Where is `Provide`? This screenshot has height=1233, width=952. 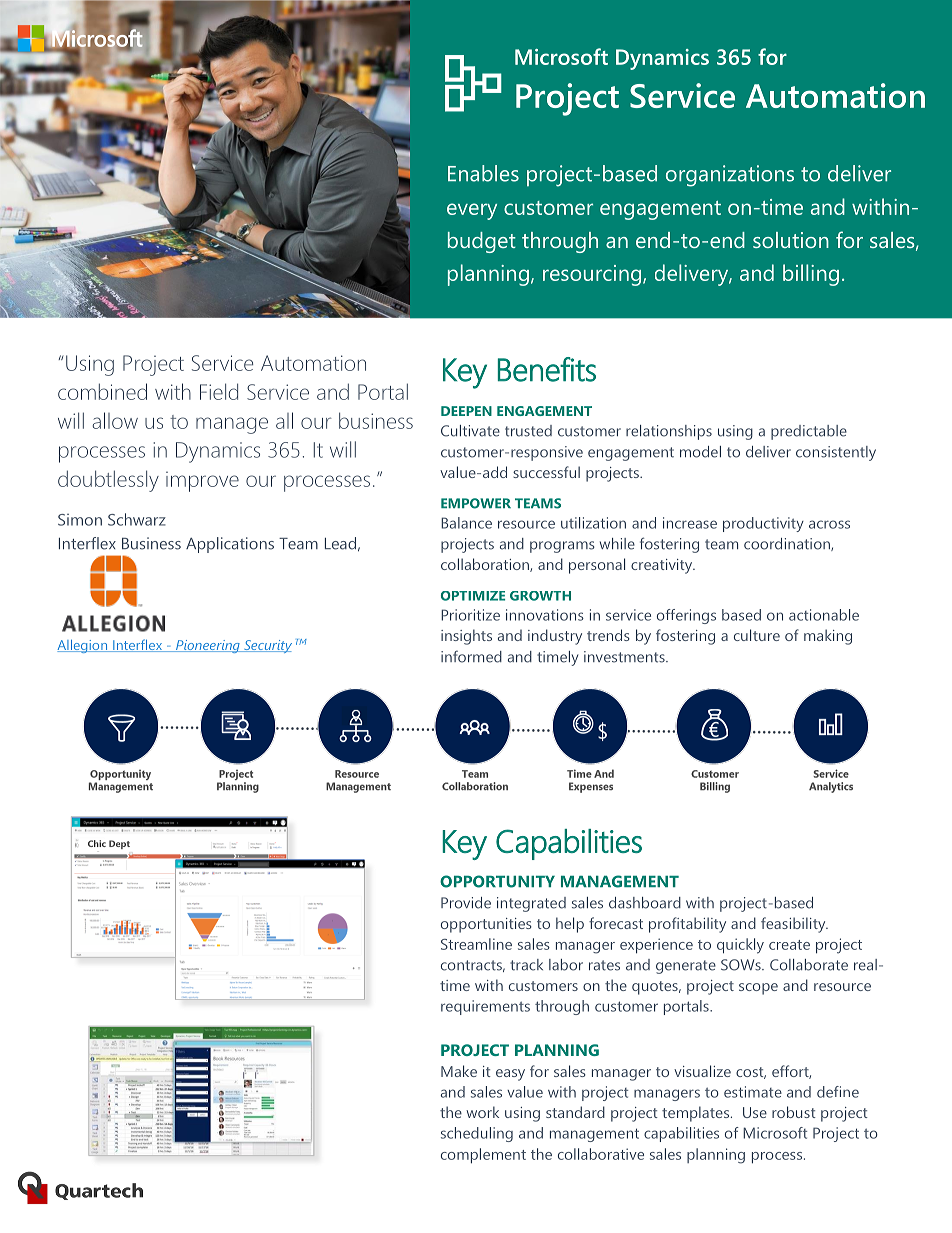
Provide is located at coordinates (466, 903).
